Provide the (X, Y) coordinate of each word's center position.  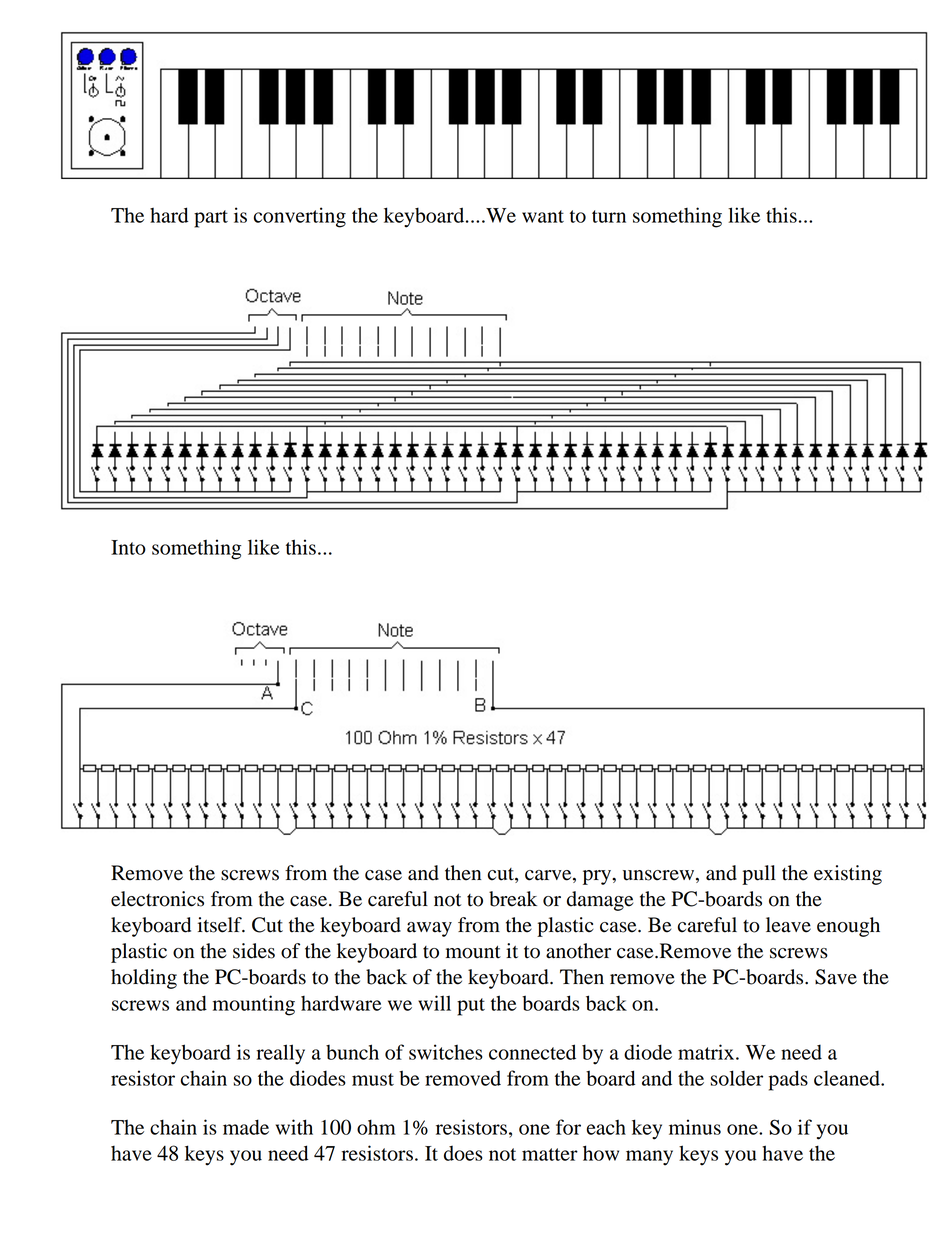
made (246, 1127)
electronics (157, 899)
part (211, 219)
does (463, 1153)
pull (759, 875)
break (513, 899)
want (543, 216)
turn (609, 216)
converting (300, 217)
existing (848, 875)
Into (128, 547)
